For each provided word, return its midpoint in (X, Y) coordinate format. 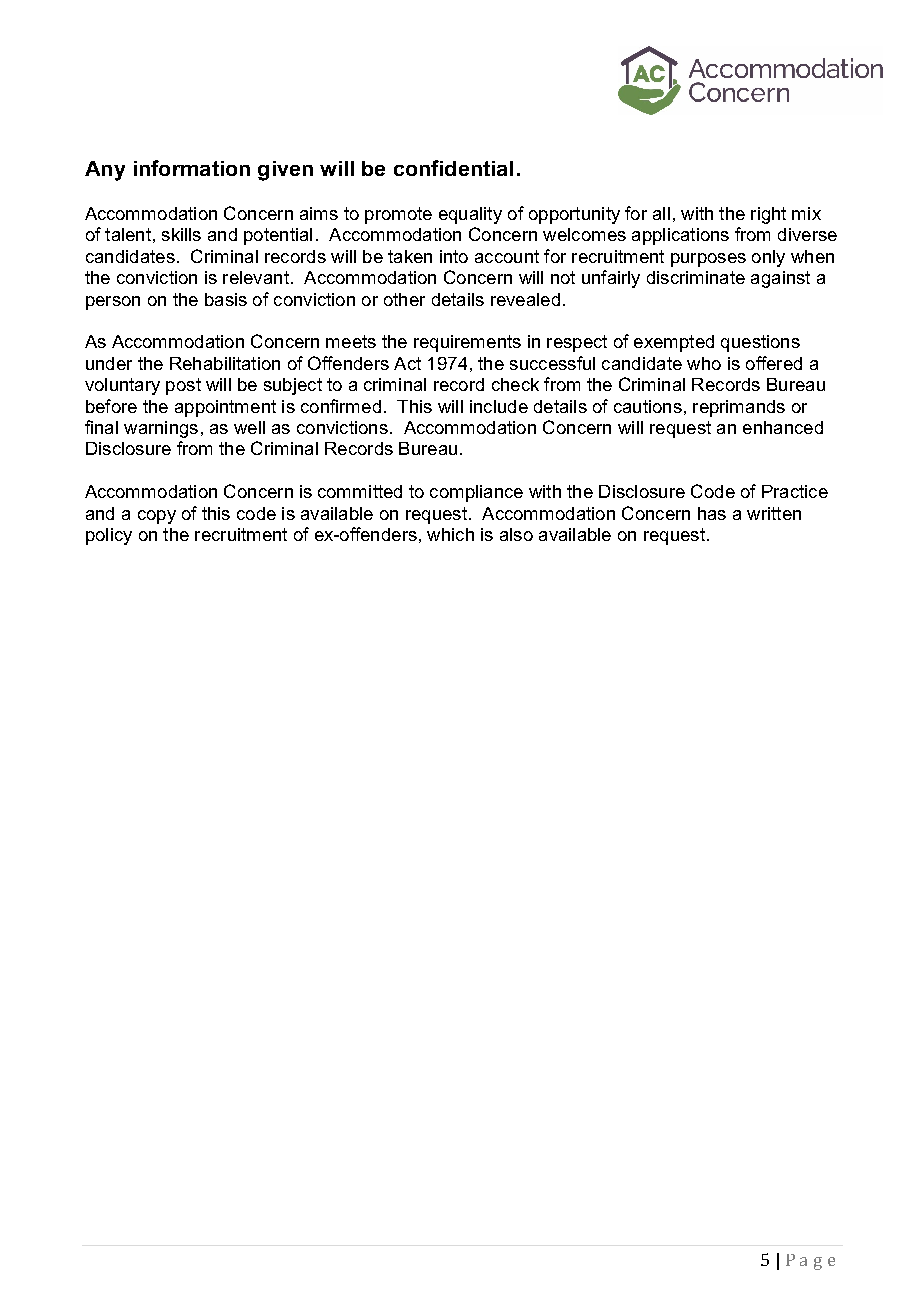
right (768, 215)
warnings (161, 429)
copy (157, 517)
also (516, 534)
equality (470, 215)
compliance (476, 493)
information (192, 168)
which (450, 534)
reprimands (739, 408)
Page (810, 1262)
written (774, 513)
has (712, 513)
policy (109, 536)
